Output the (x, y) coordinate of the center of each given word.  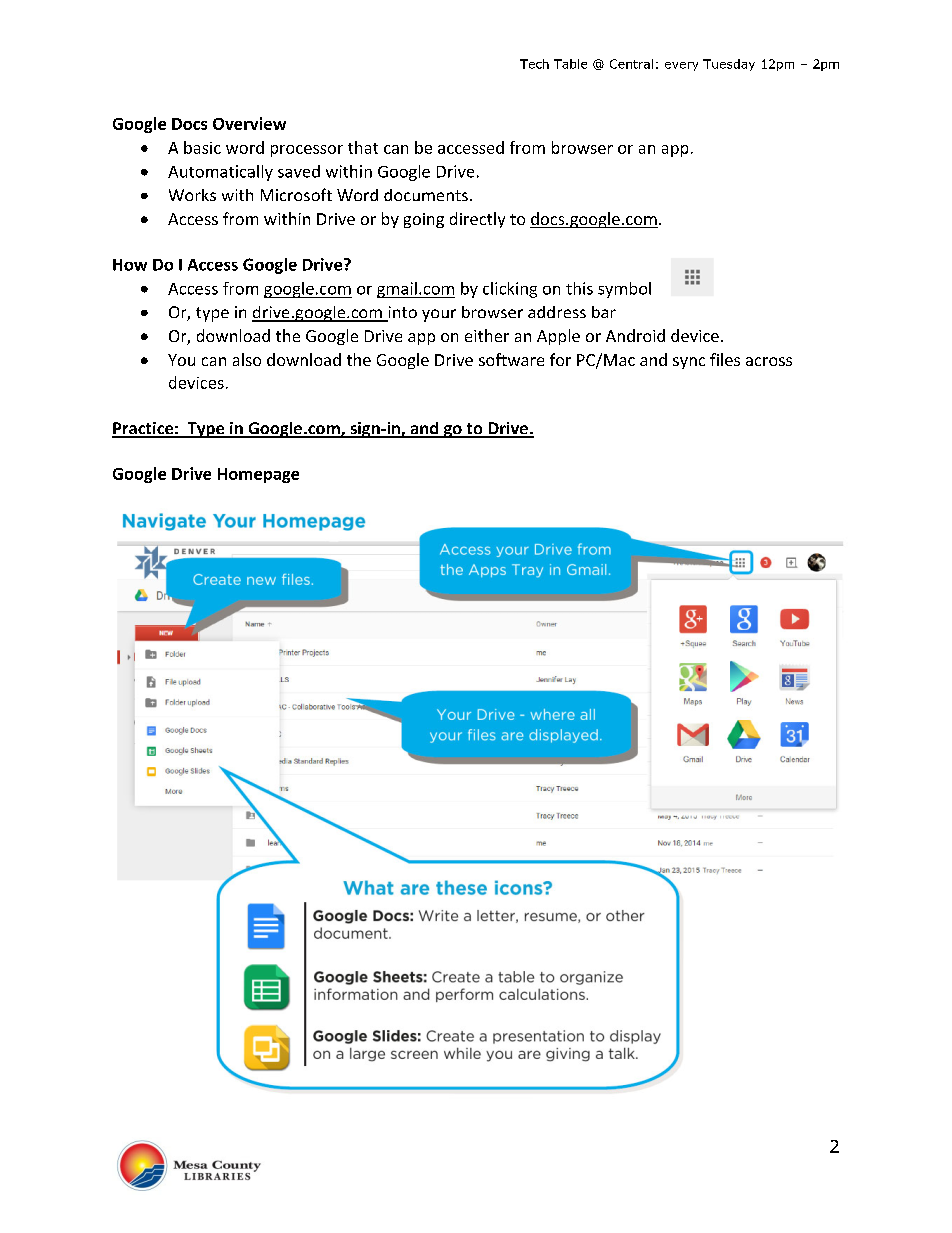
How (130, 265)
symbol (624, 290)
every (681, 66)
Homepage (258, 475)
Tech (534, 64)
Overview (249, 123)
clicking (510, 290)
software (511, 359)
